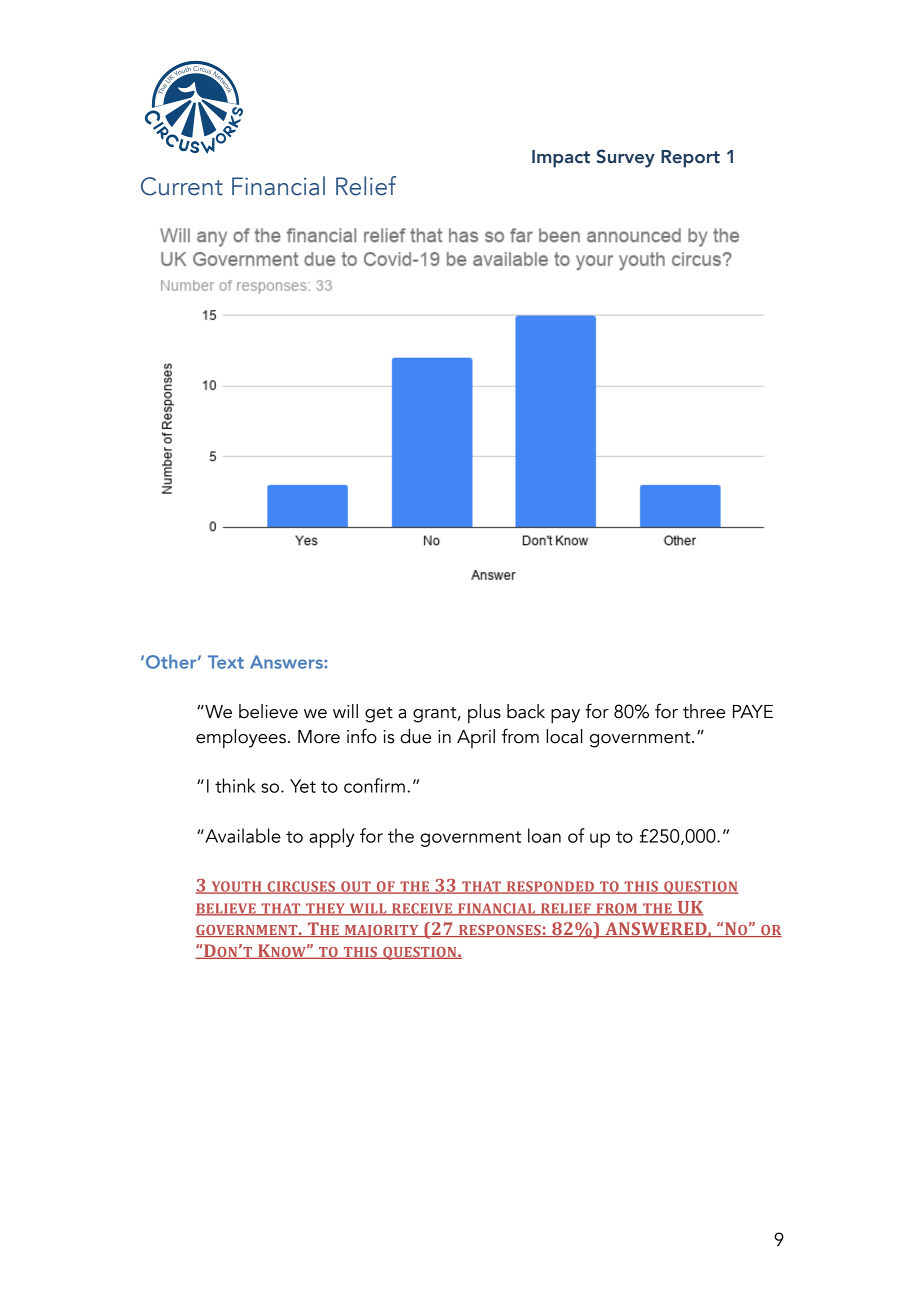 Image resolution: width=924 pixels, height=1308 pixels. What do you see at coordinates (226, 662) in the screenshot?
I see `Text` at bounding box center [226, 662].
